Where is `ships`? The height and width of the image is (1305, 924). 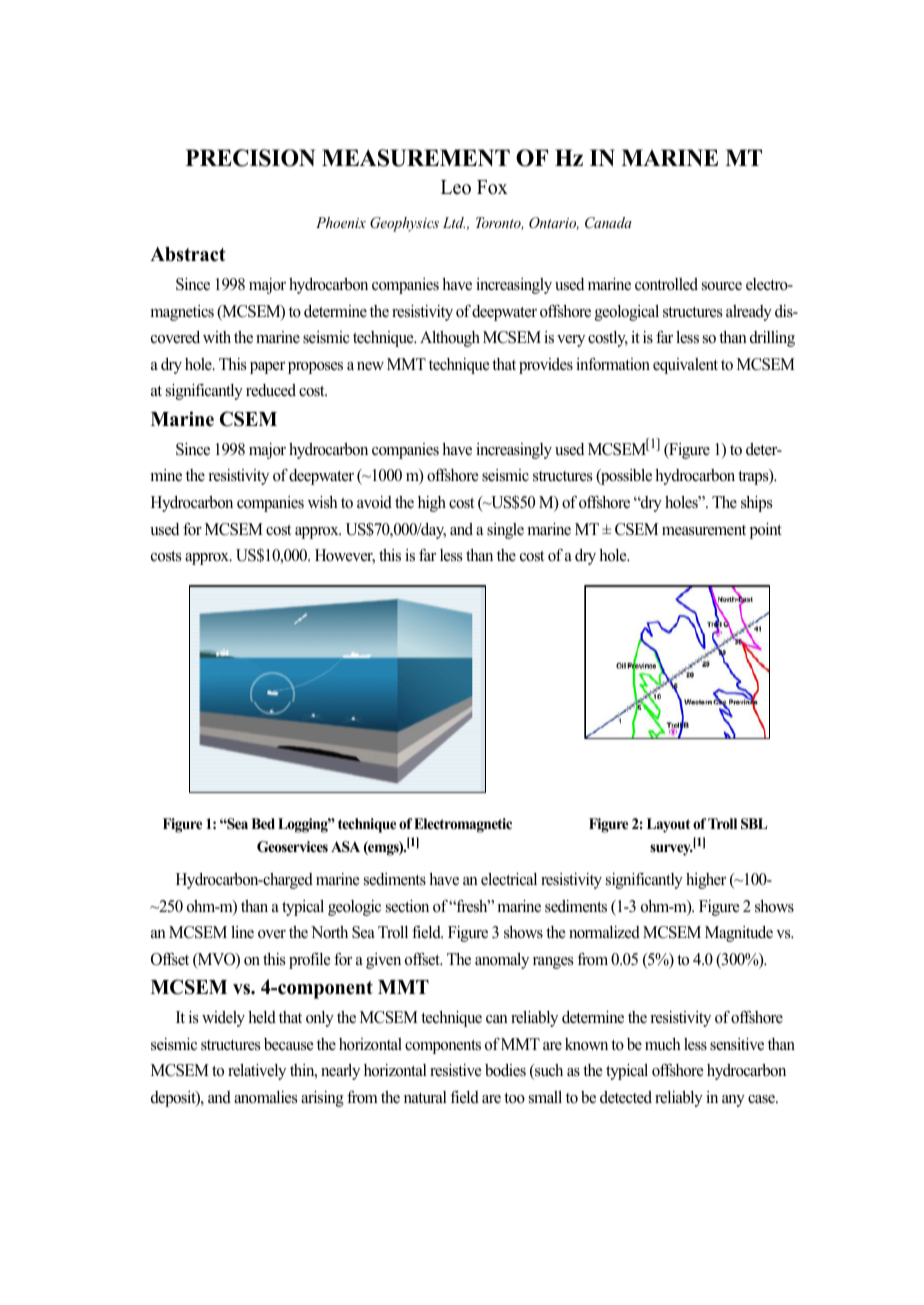
ships is located at coordinates (756, 504).
